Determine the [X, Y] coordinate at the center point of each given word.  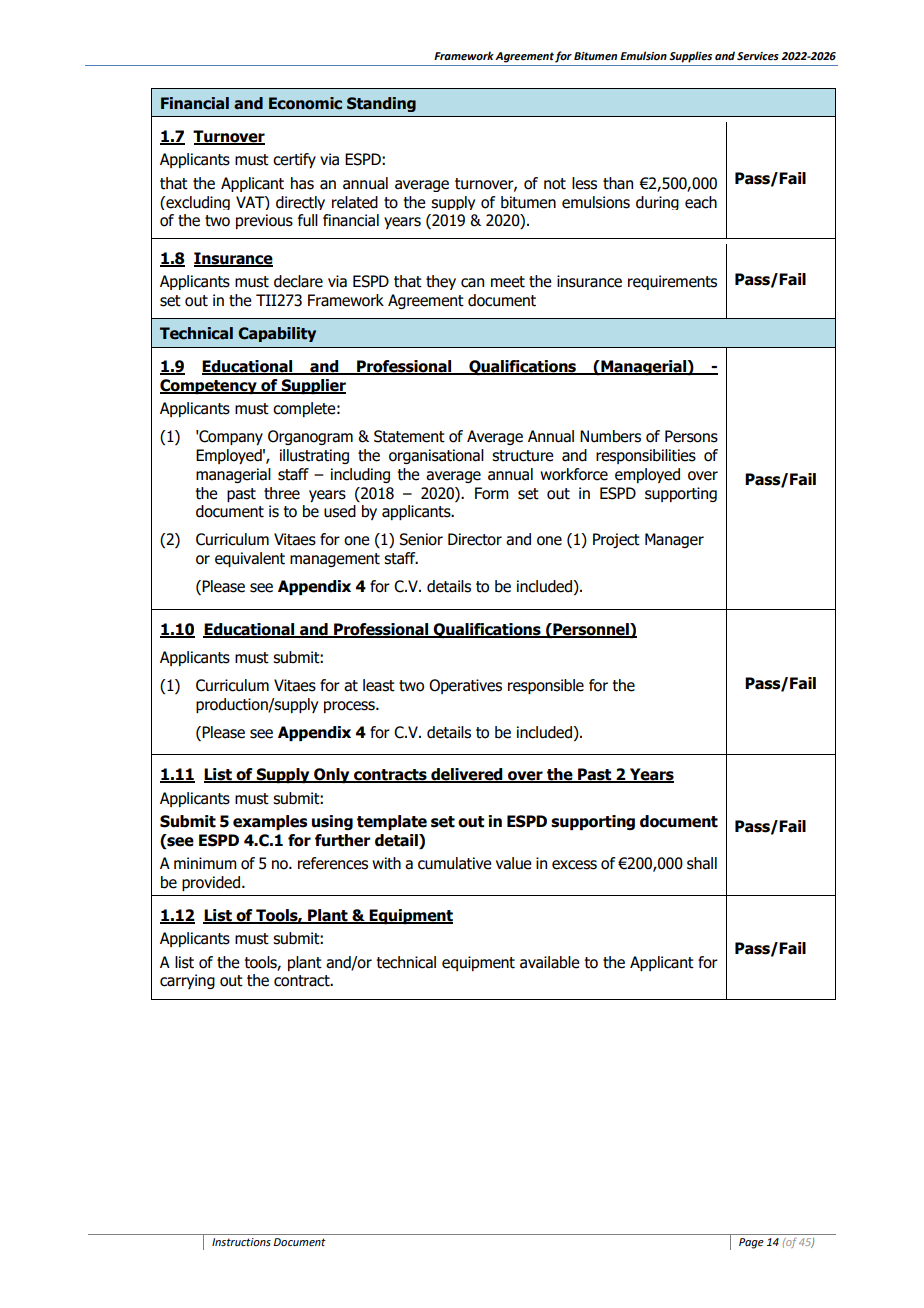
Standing [381, 104]
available [550, 962]
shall [702, 863]
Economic [305, 103]
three [282, 493]
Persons [691, 436]
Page [751, 1243]
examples [270, 822]
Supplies [690, 57]
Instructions [241, 1242]
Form [492, 493]
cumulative [455, 863]
